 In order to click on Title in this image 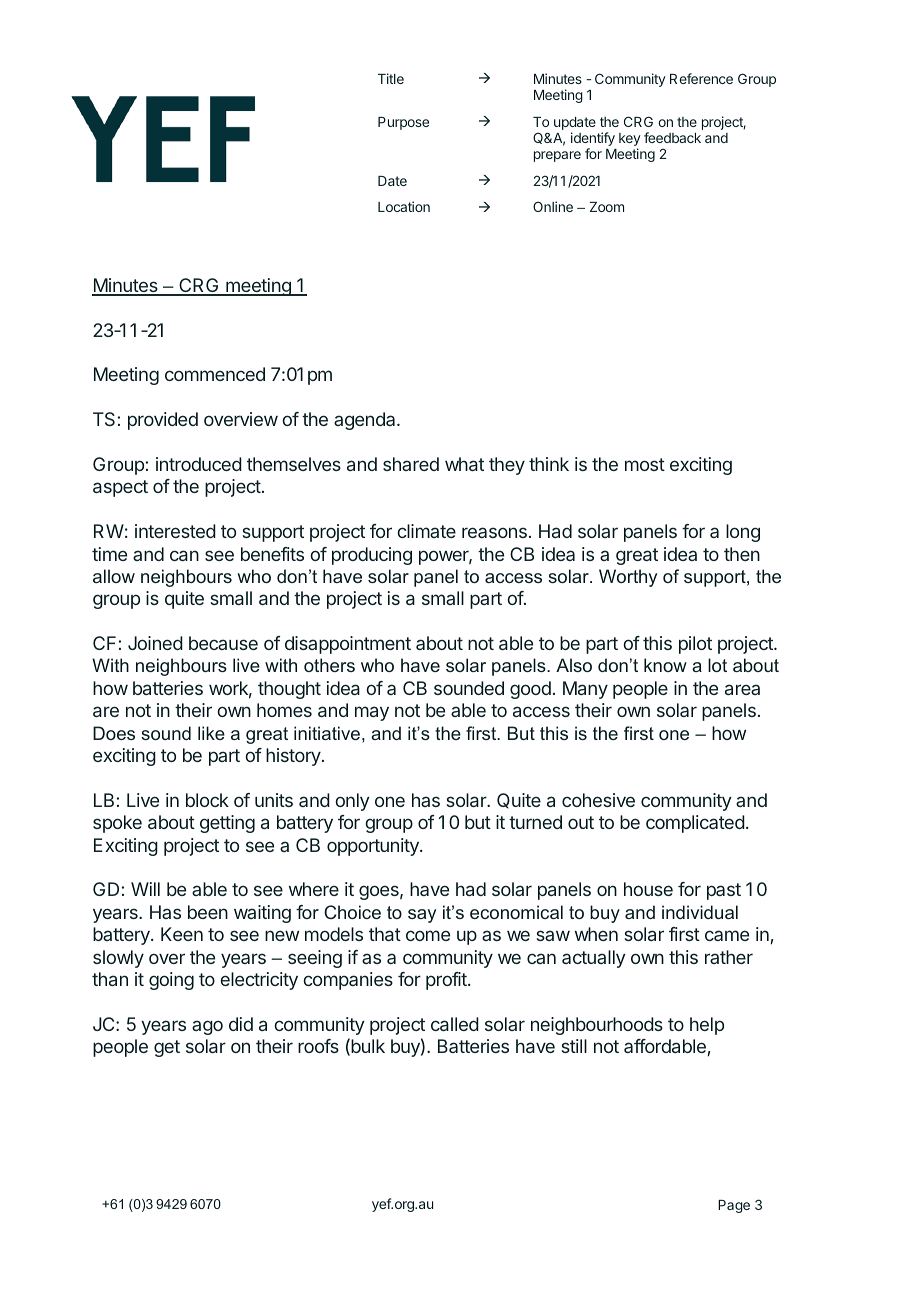, I will do `click(391, 78)`.
